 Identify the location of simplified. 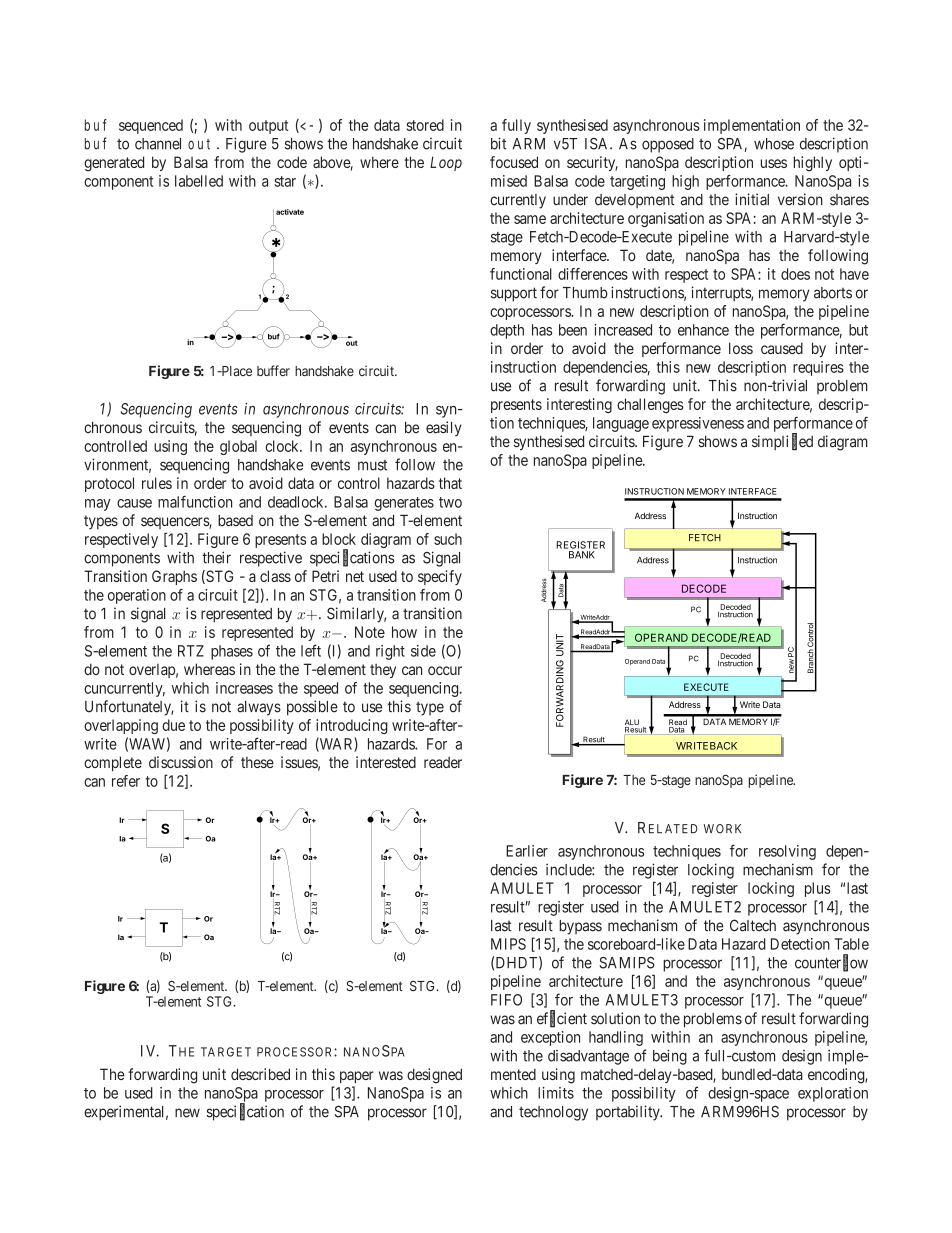
(782, 442).
